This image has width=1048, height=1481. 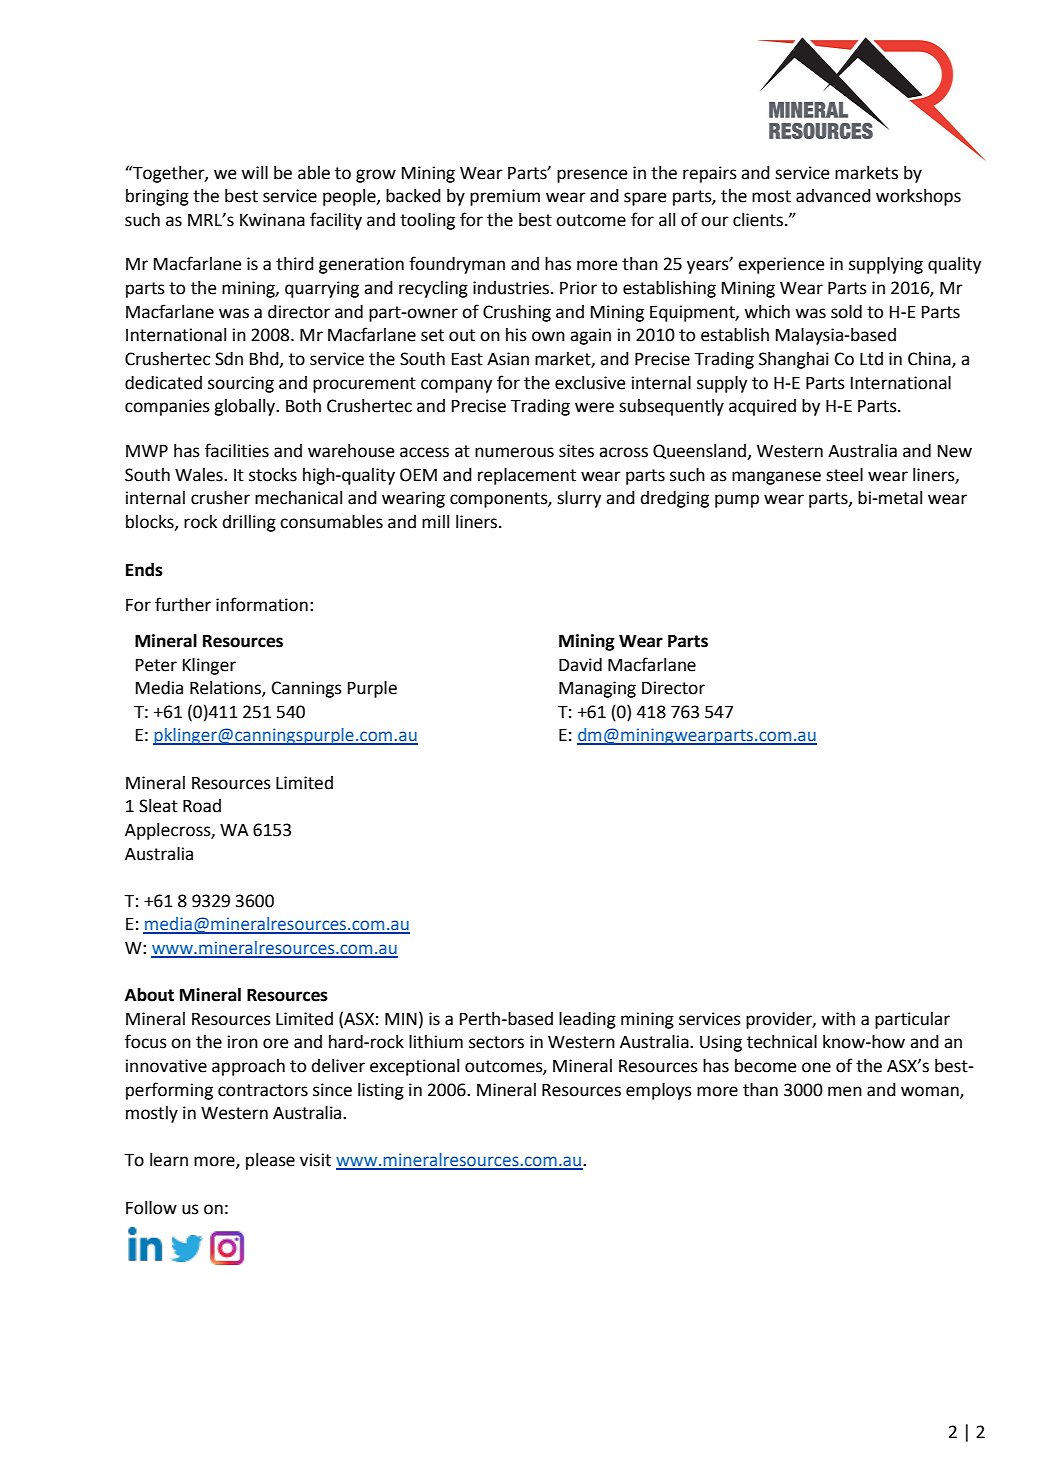 I want to click on David, so click(x=580, y=665).
